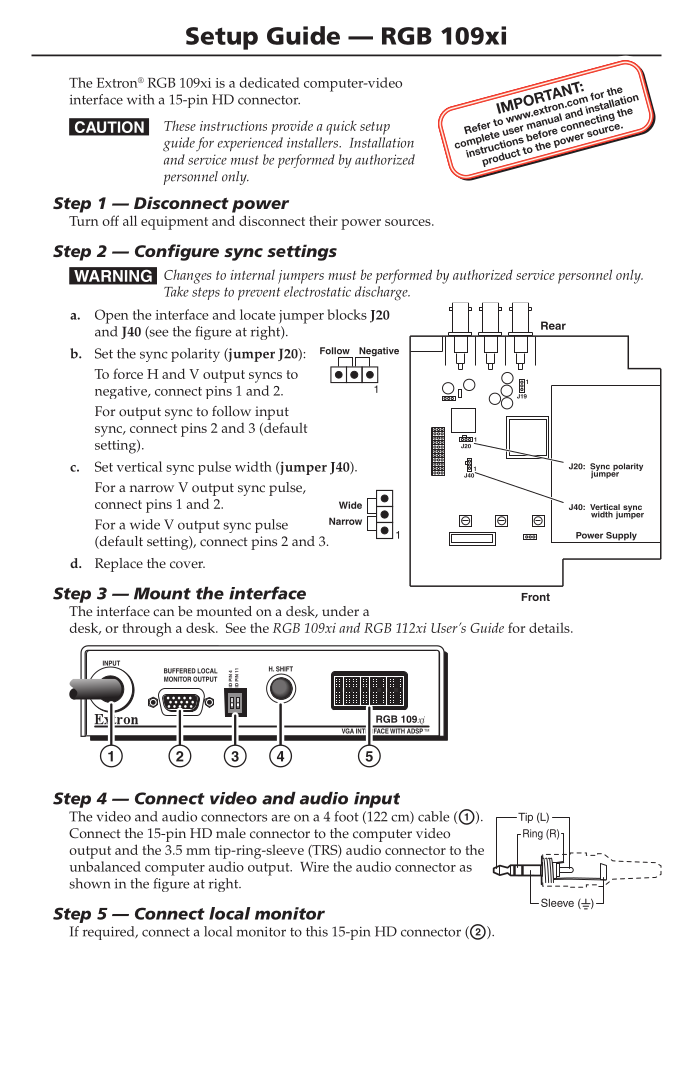 The height and width of the image is (1070, 693). I want to click on with, so click(140, 99).
